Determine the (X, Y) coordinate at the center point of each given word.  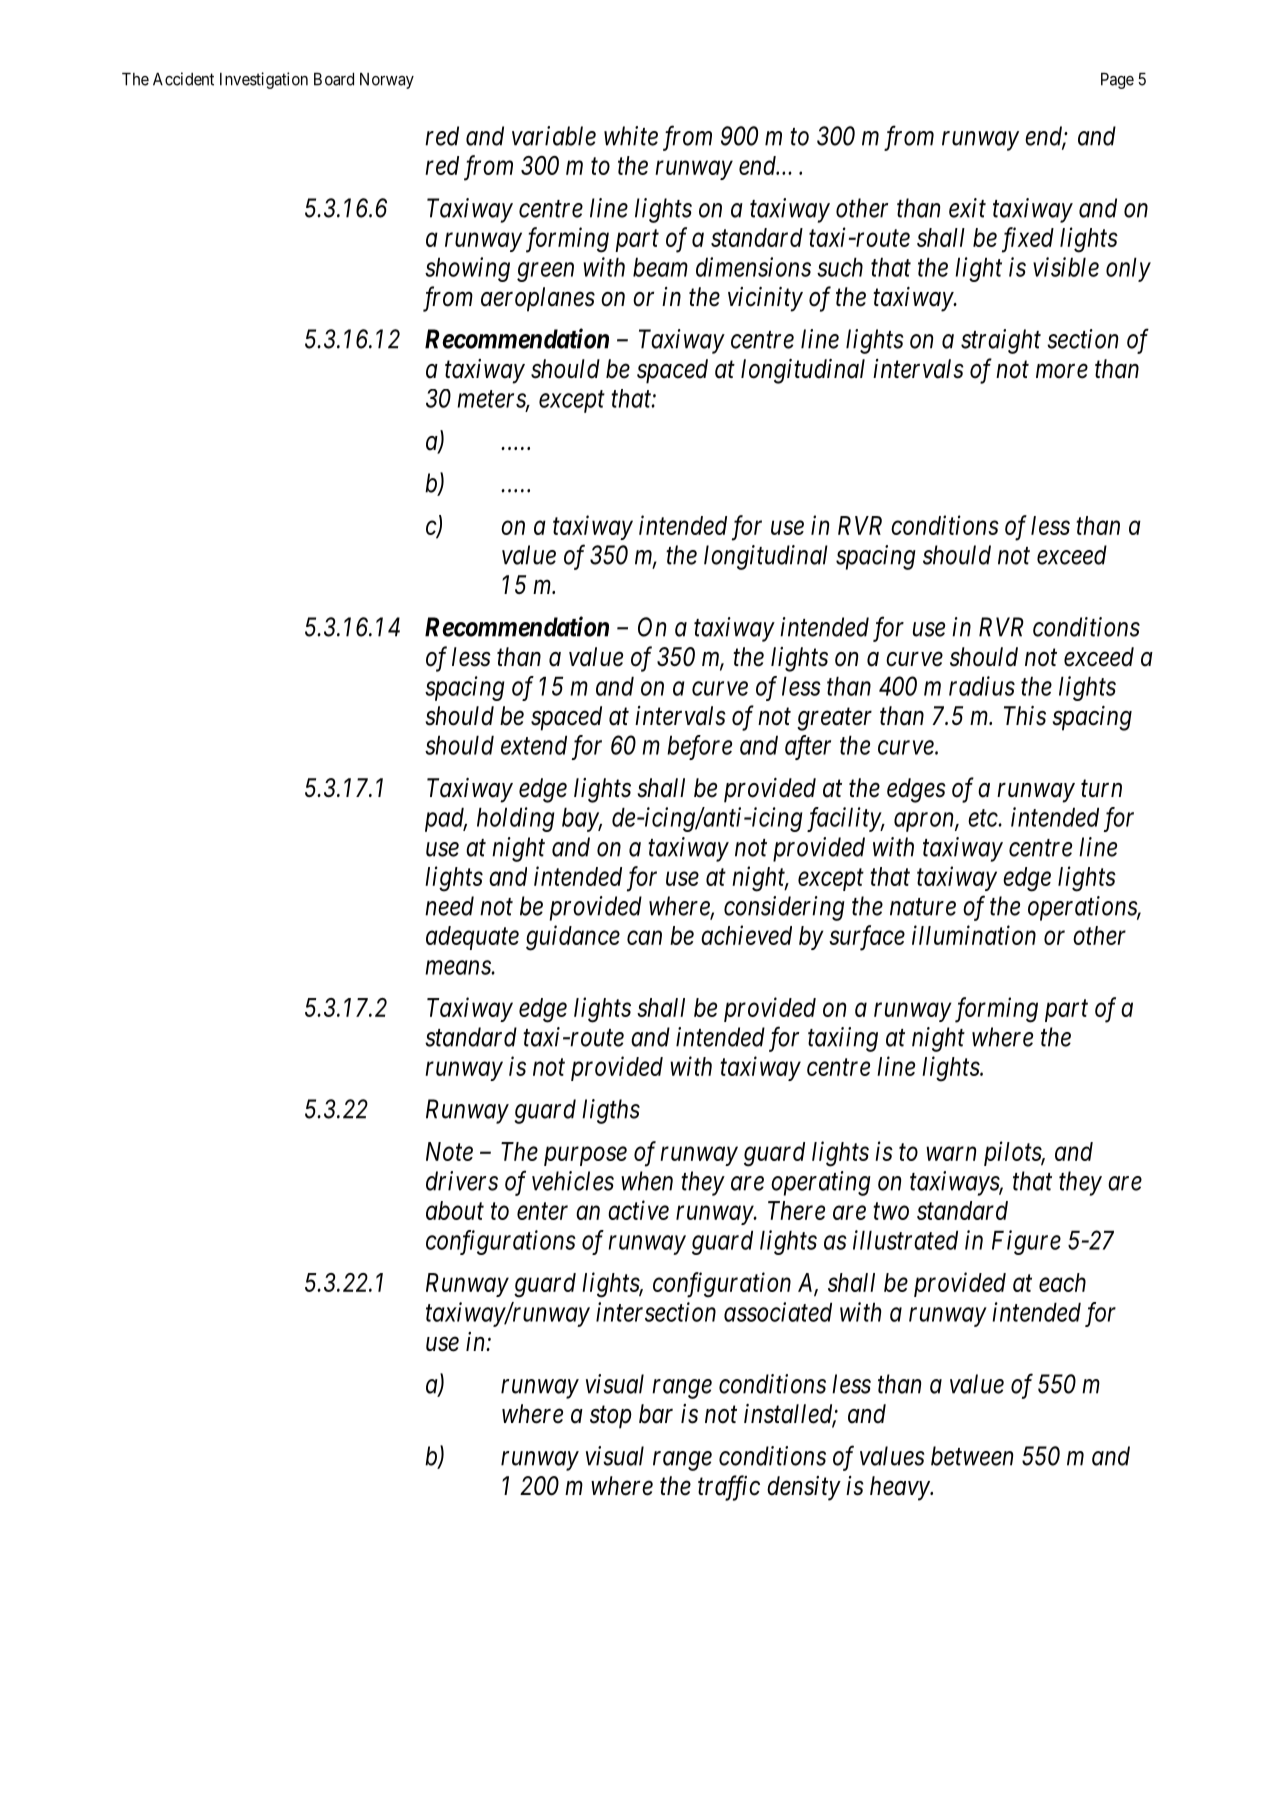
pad (446, 819)
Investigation (264, 80)
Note (449, 1151)
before (699, 747)
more (1062, 371)
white (631, 136)
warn (951, 1154)
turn (1101, 789)
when (647, 1181)
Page (1117, 81)
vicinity (765, 299)
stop (611, 1417)
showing (467, 269)
